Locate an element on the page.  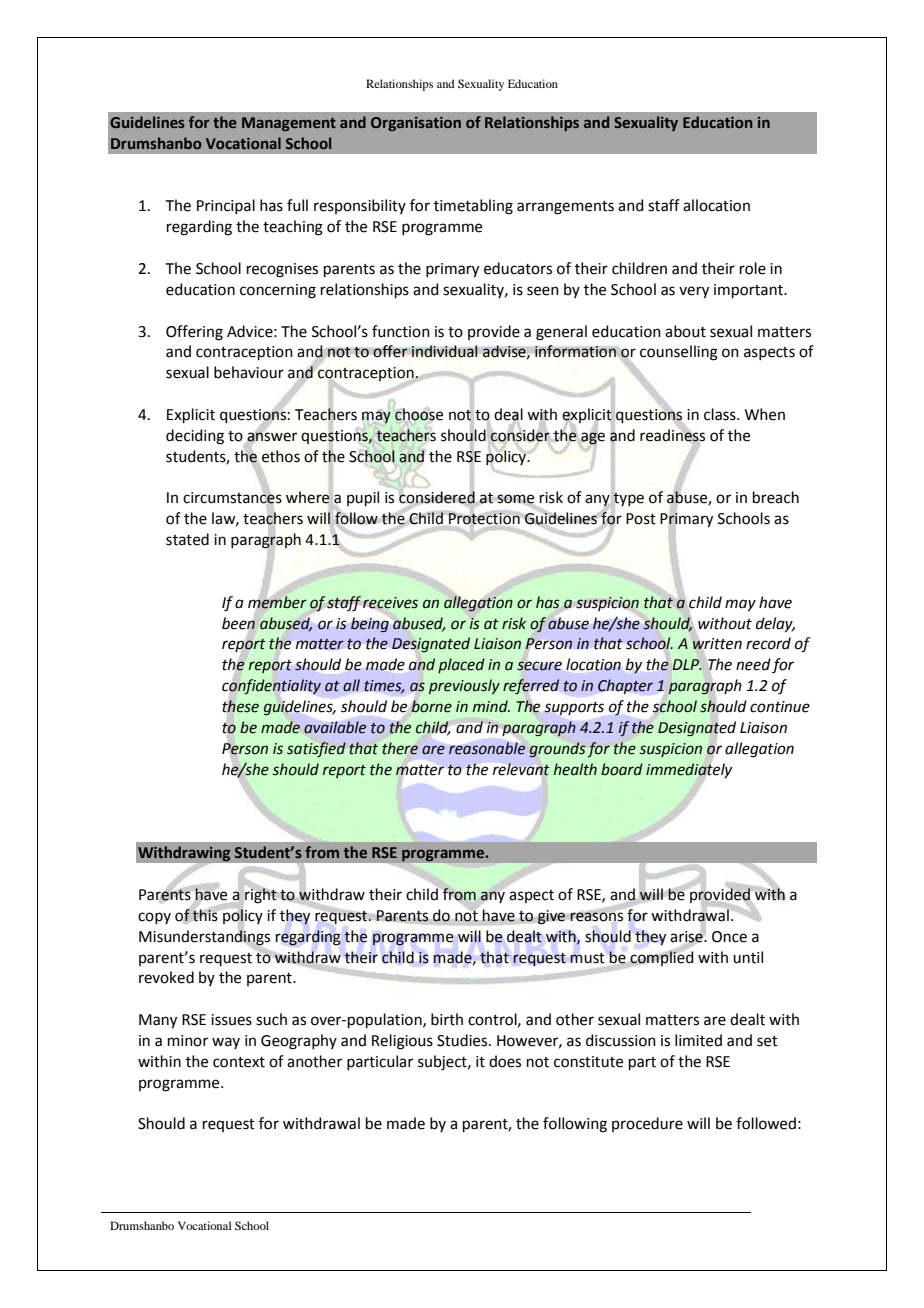
role is located at coordinates (753, 268).
